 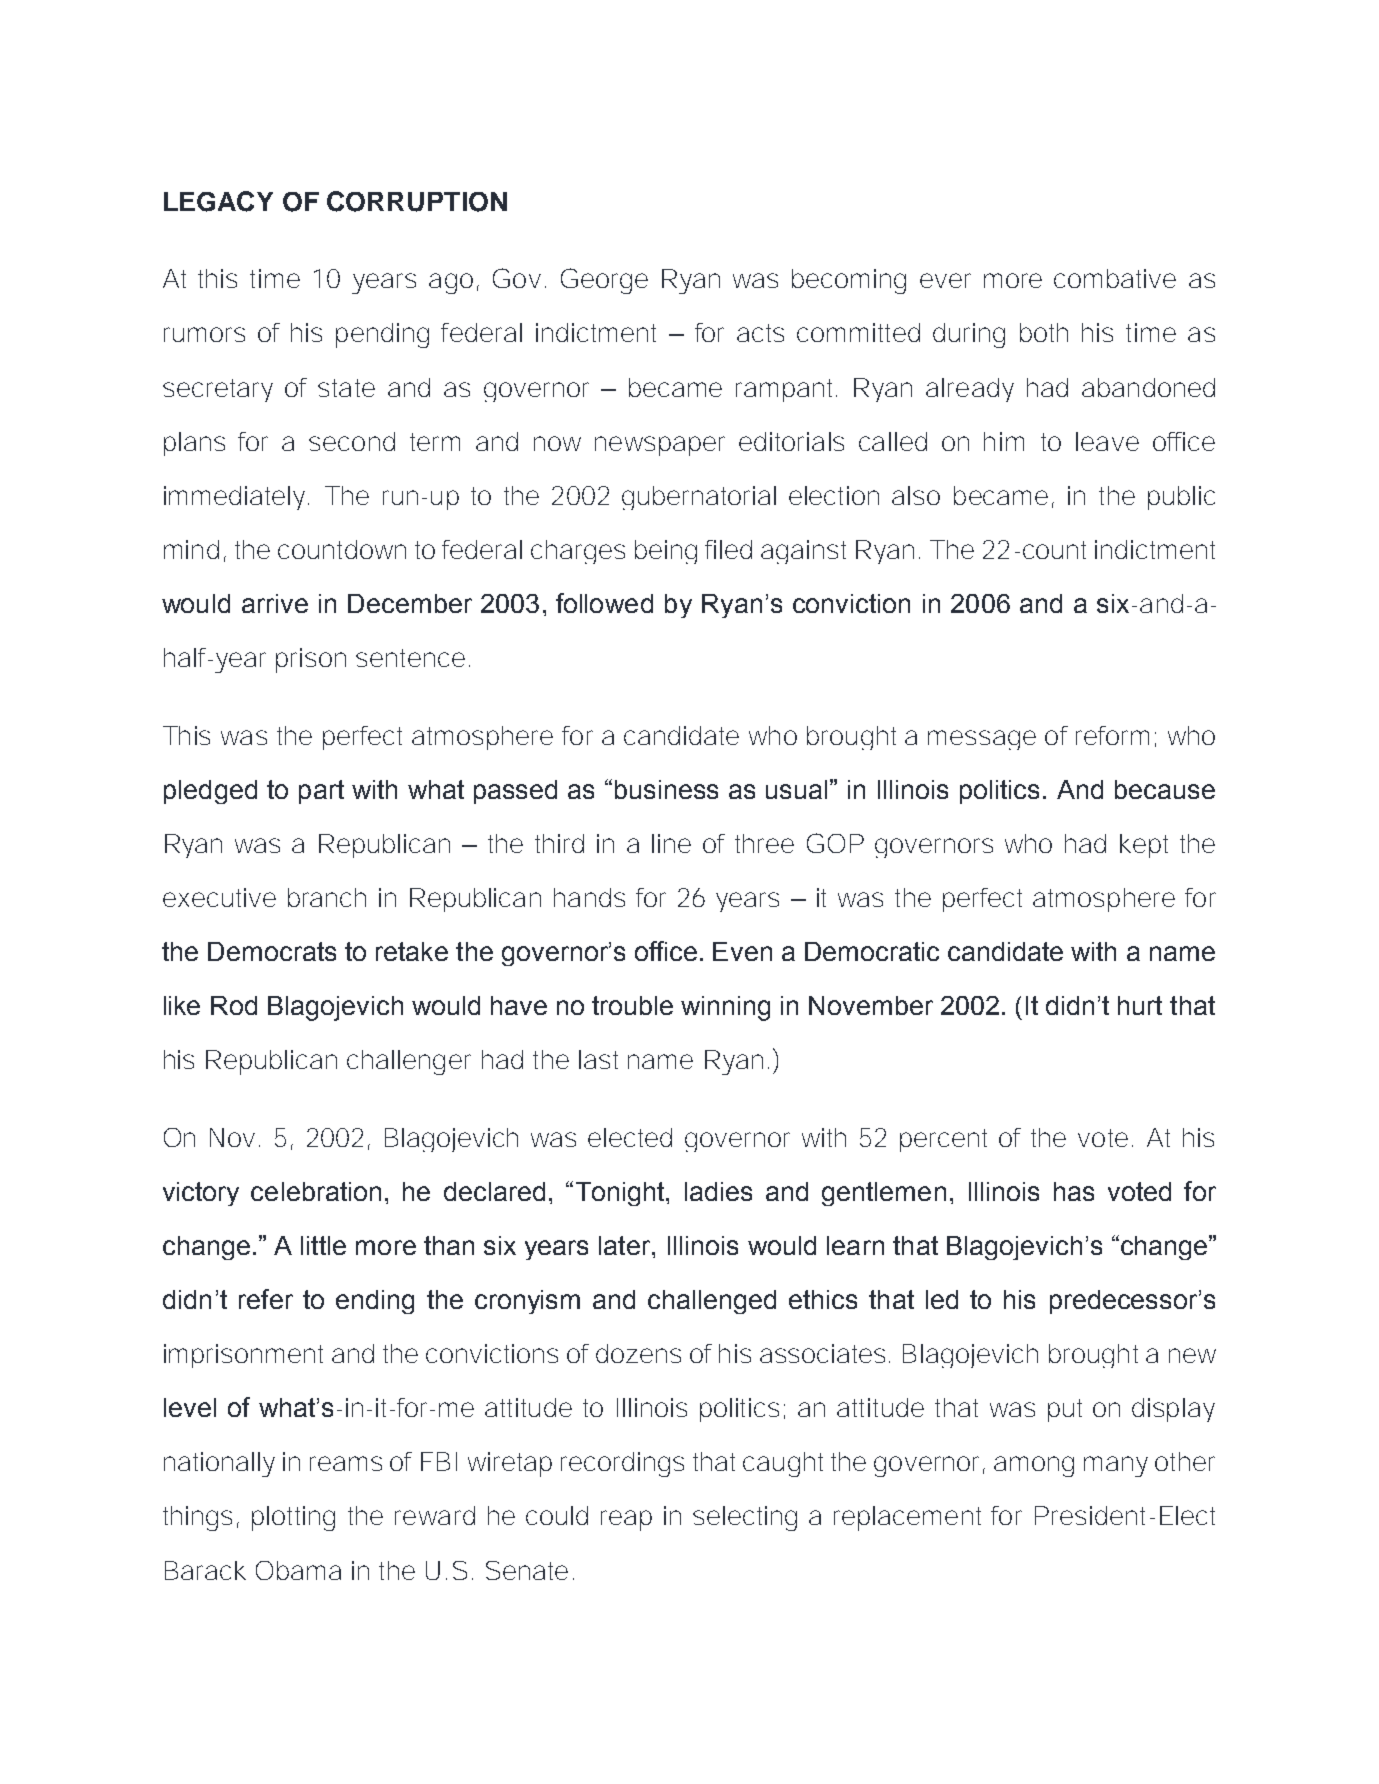 I want to click on combative, so click(x=1115, y=278).
